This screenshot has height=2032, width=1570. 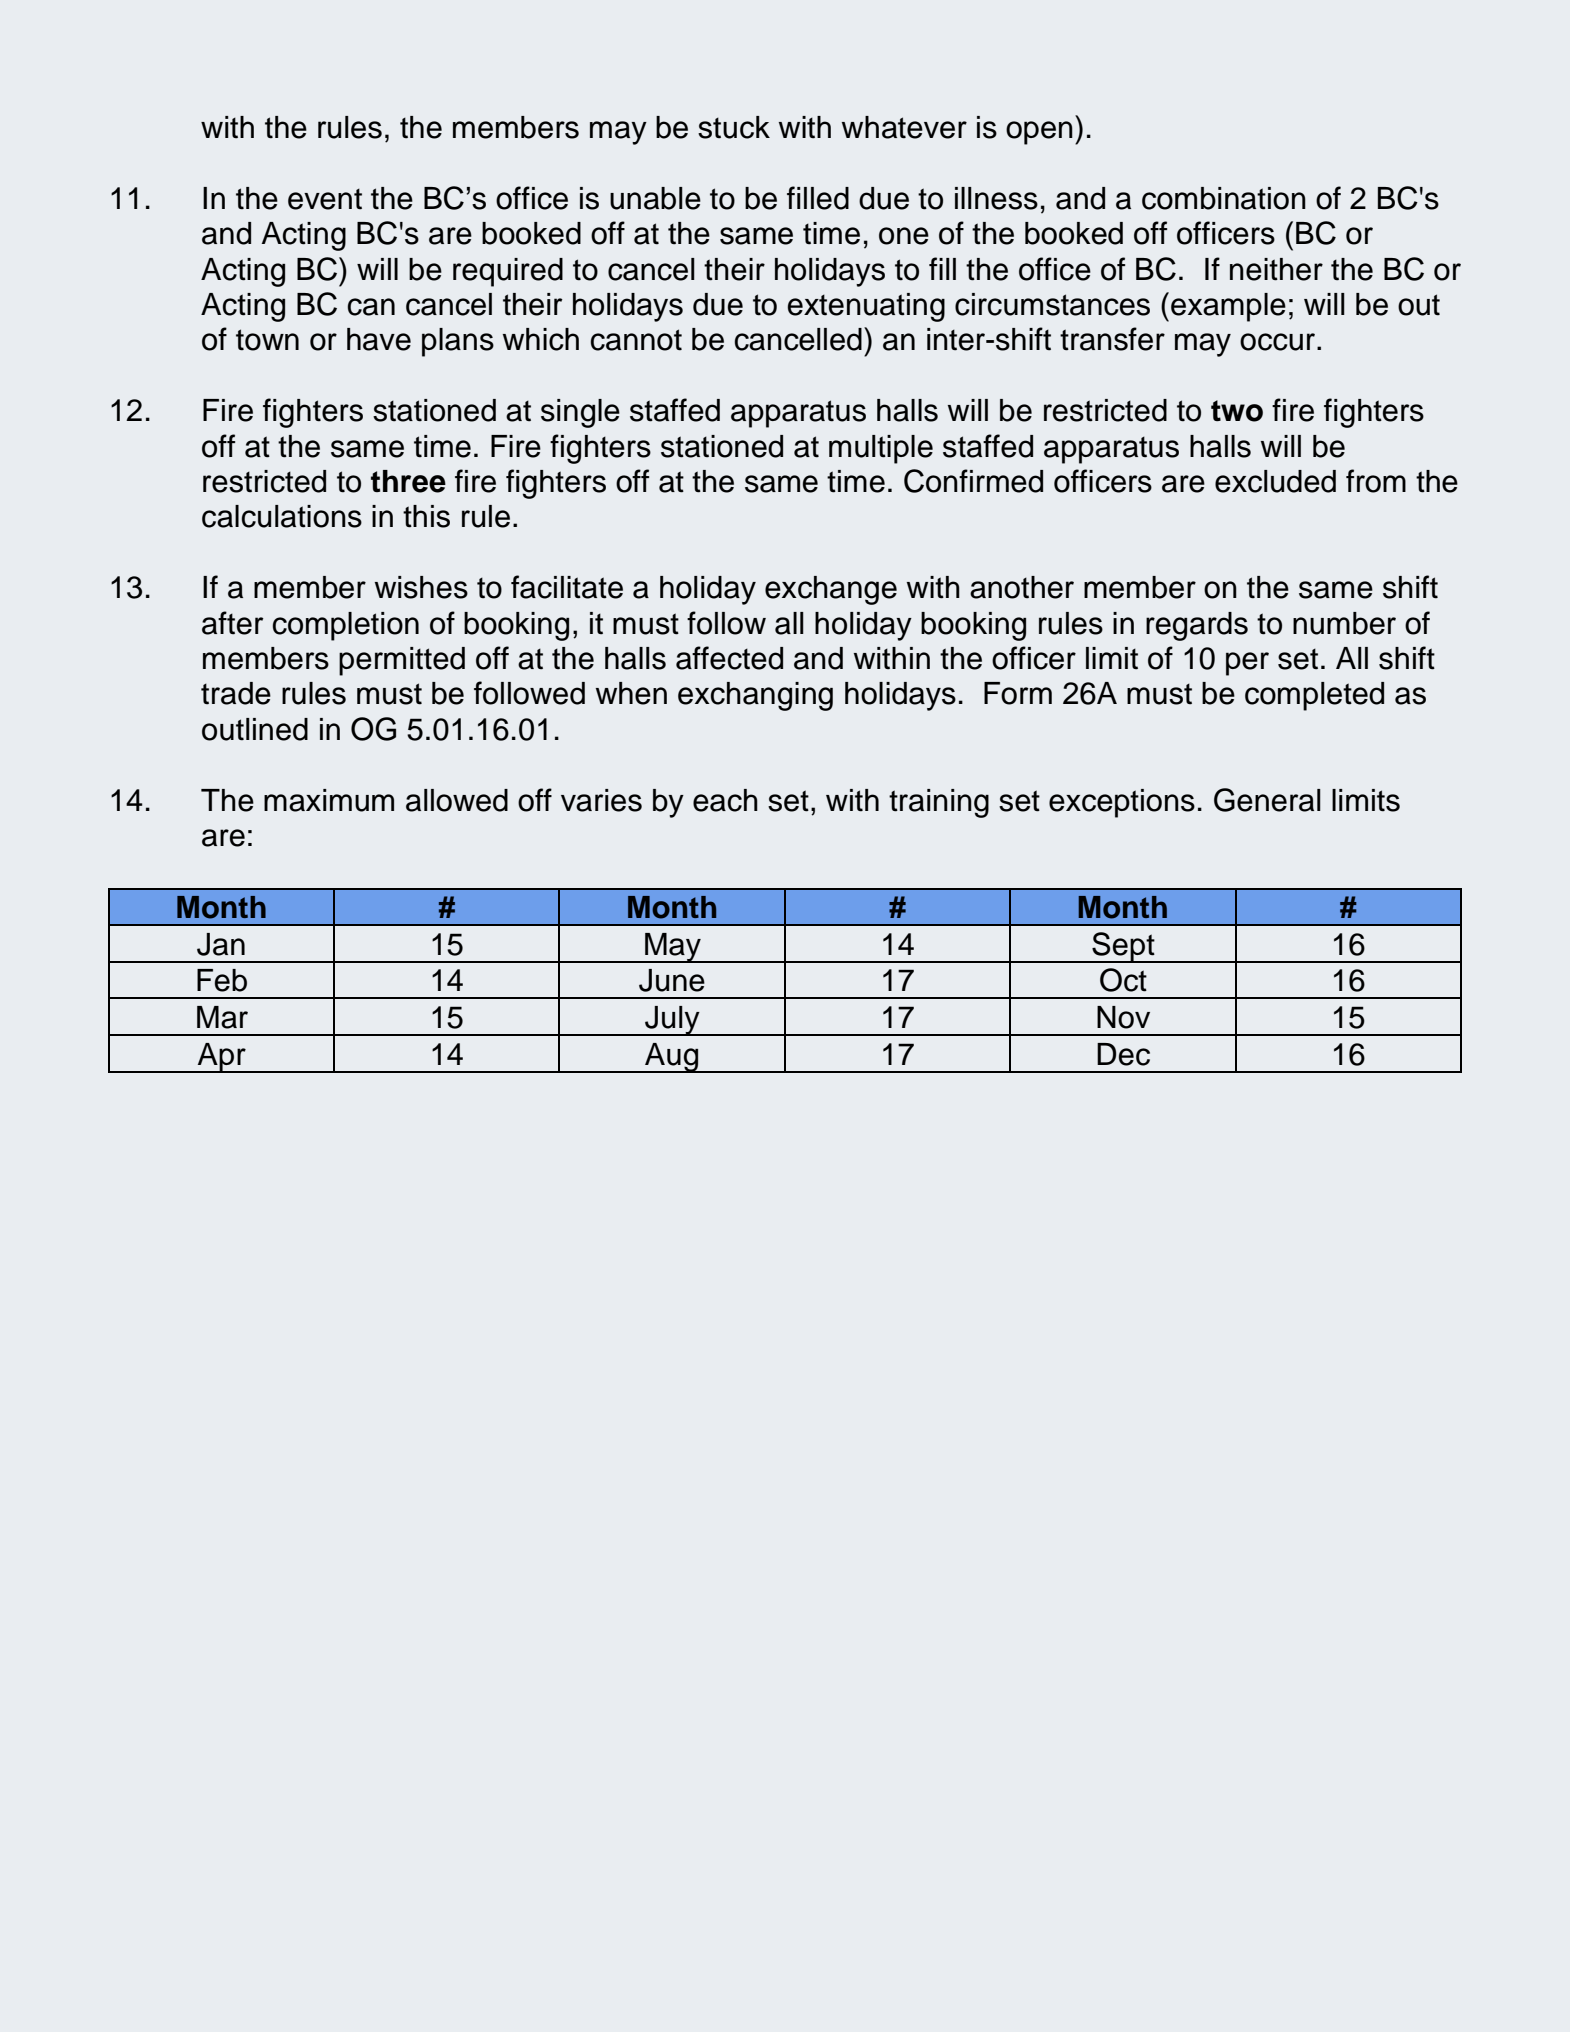 I want to click on July, so click(x=672, y=1021).
